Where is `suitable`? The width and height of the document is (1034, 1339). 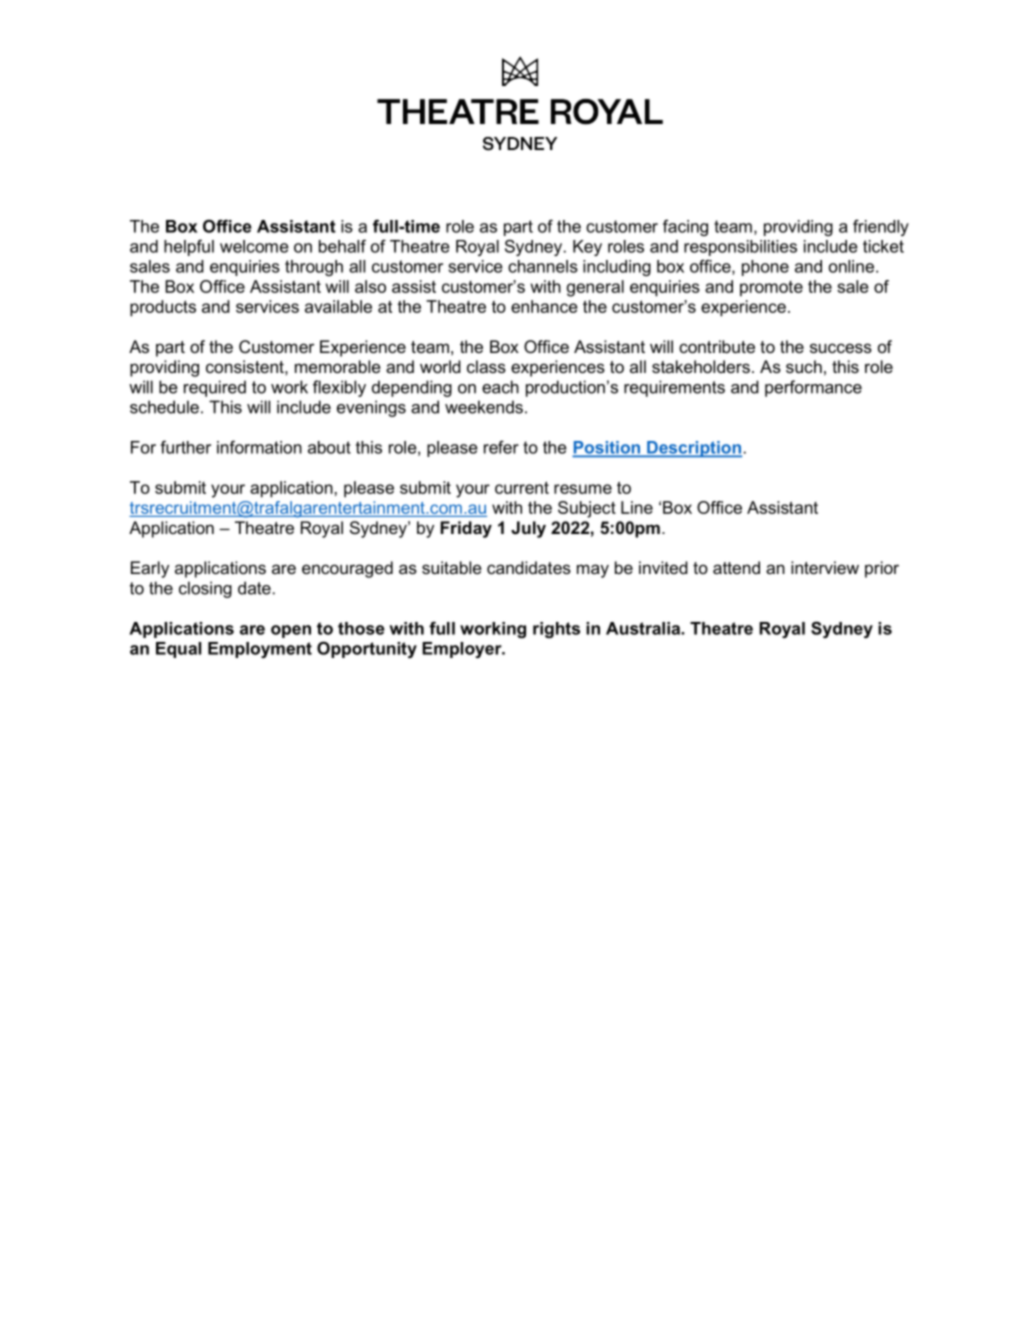 suitable is located at coordinates (452, 567).
